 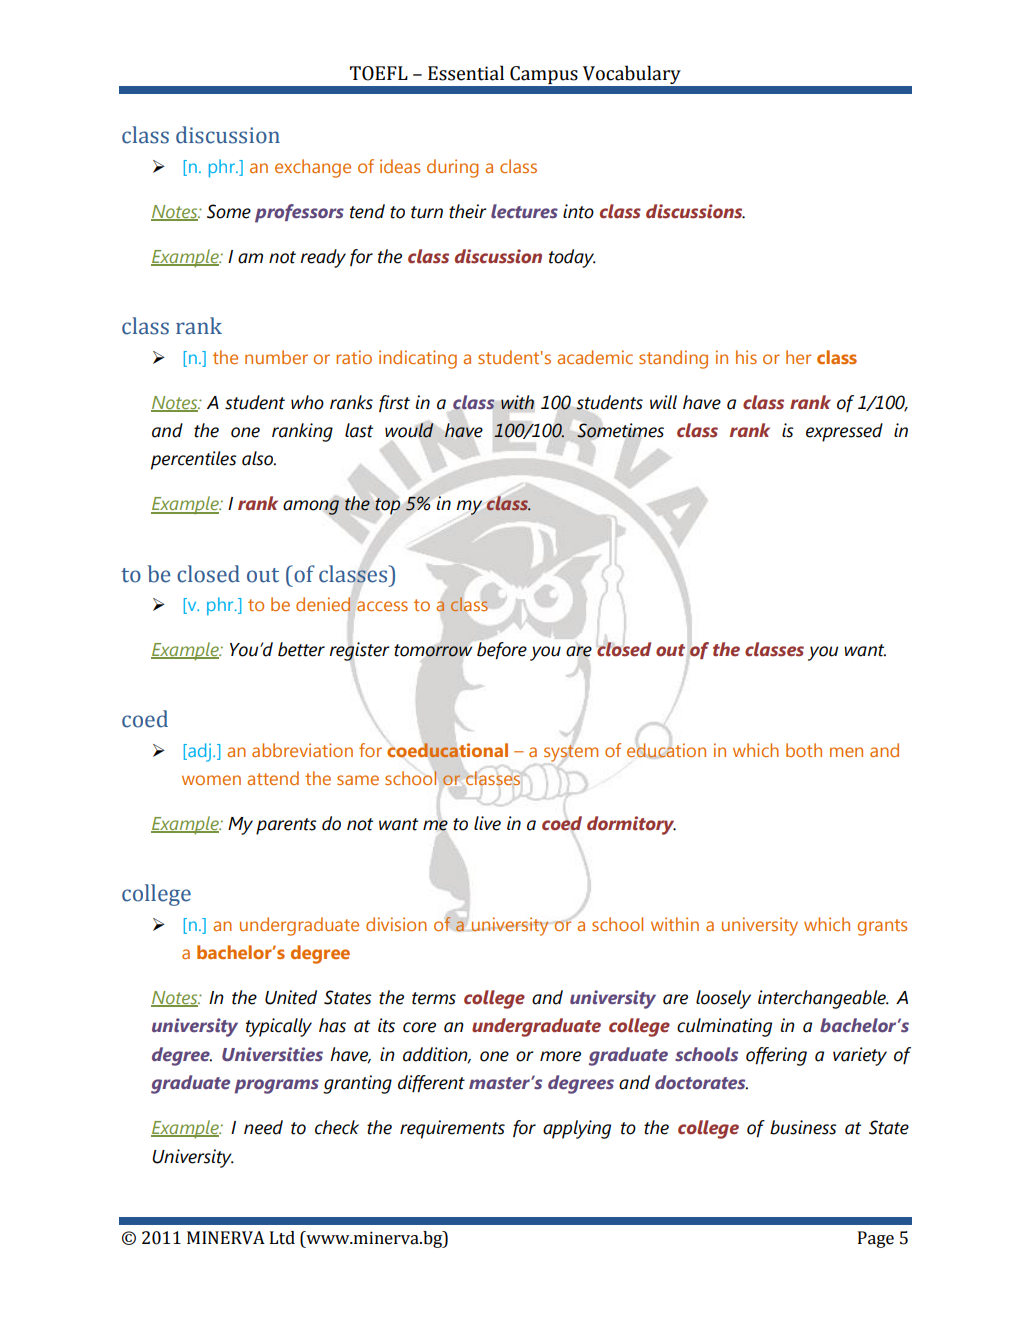 What do you see at coordinates (487, 823) in the screenshot?
I see `live` at bounding box center [487, 823].
